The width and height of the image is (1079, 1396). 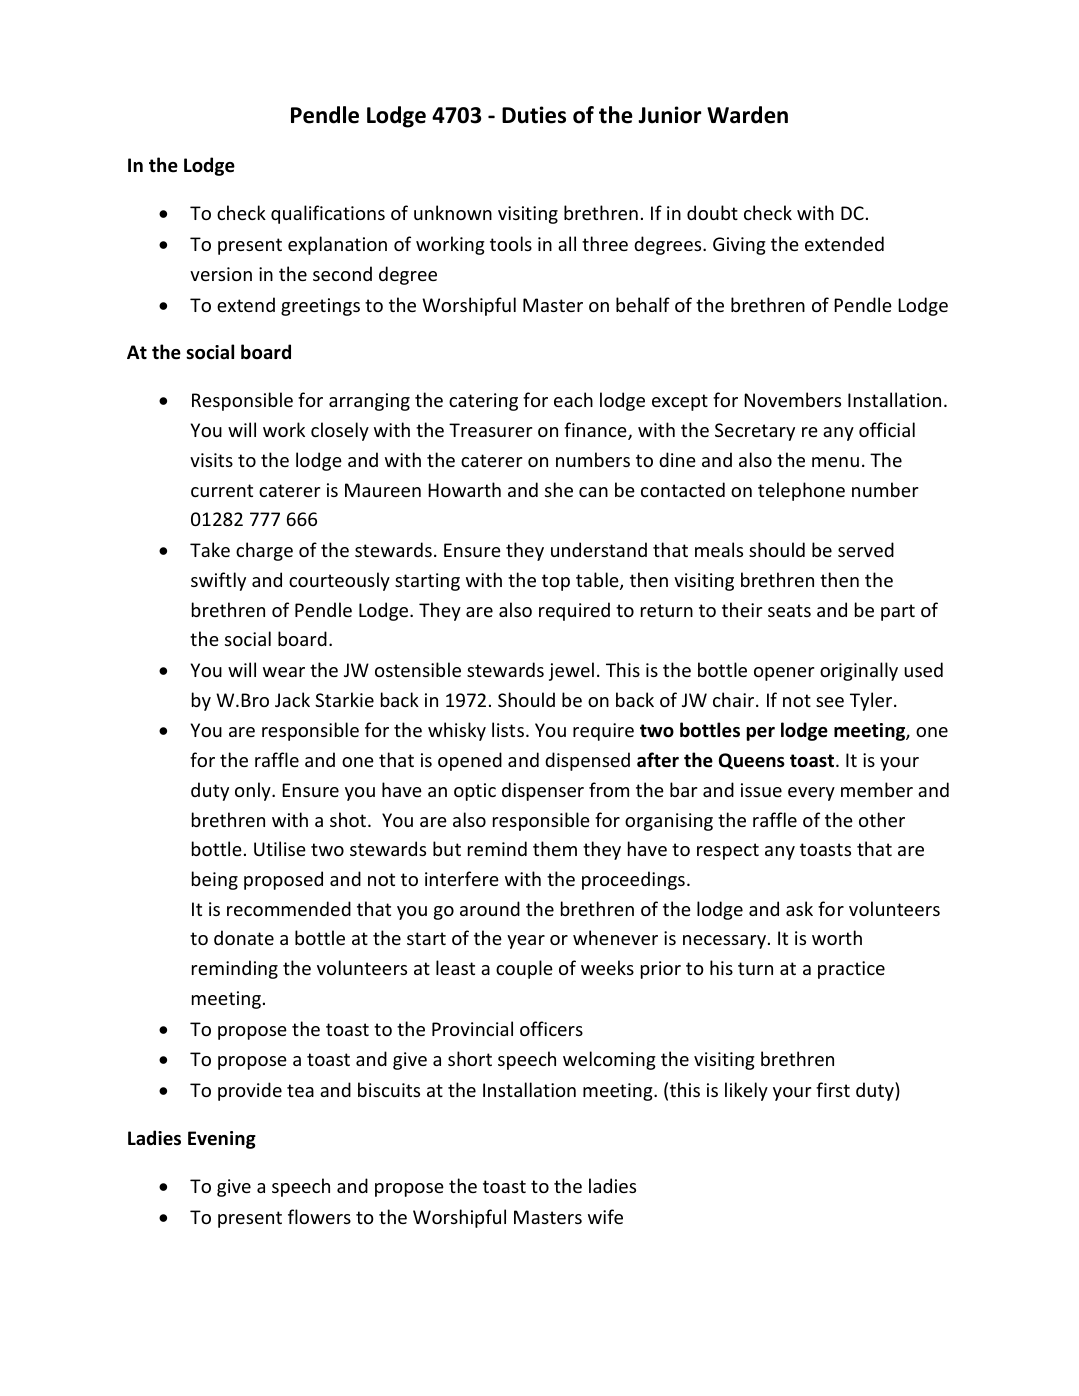 I want to click on Warden, so click(x=747, y=115).
